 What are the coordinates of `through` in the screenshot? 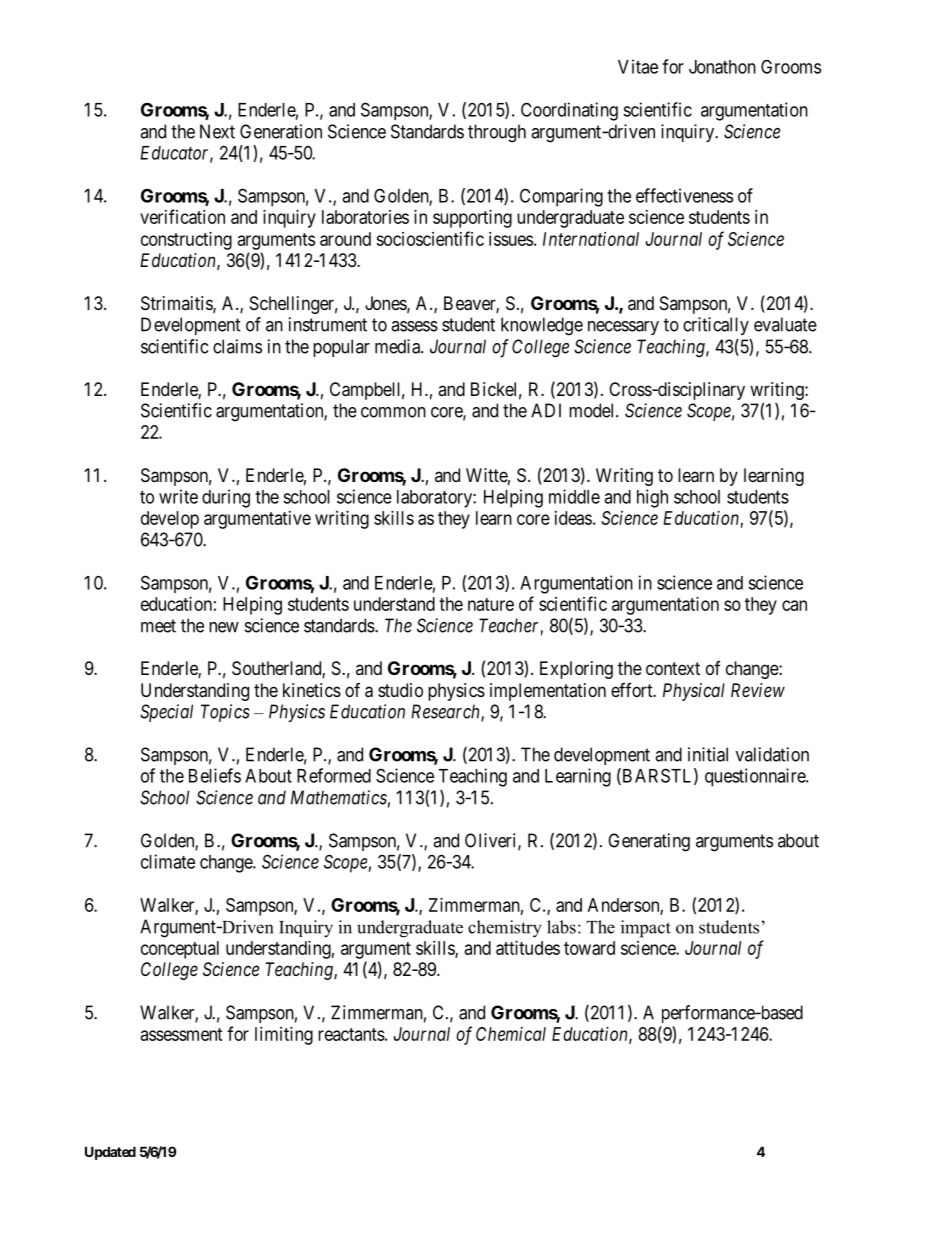 It's located at (497, 133).
